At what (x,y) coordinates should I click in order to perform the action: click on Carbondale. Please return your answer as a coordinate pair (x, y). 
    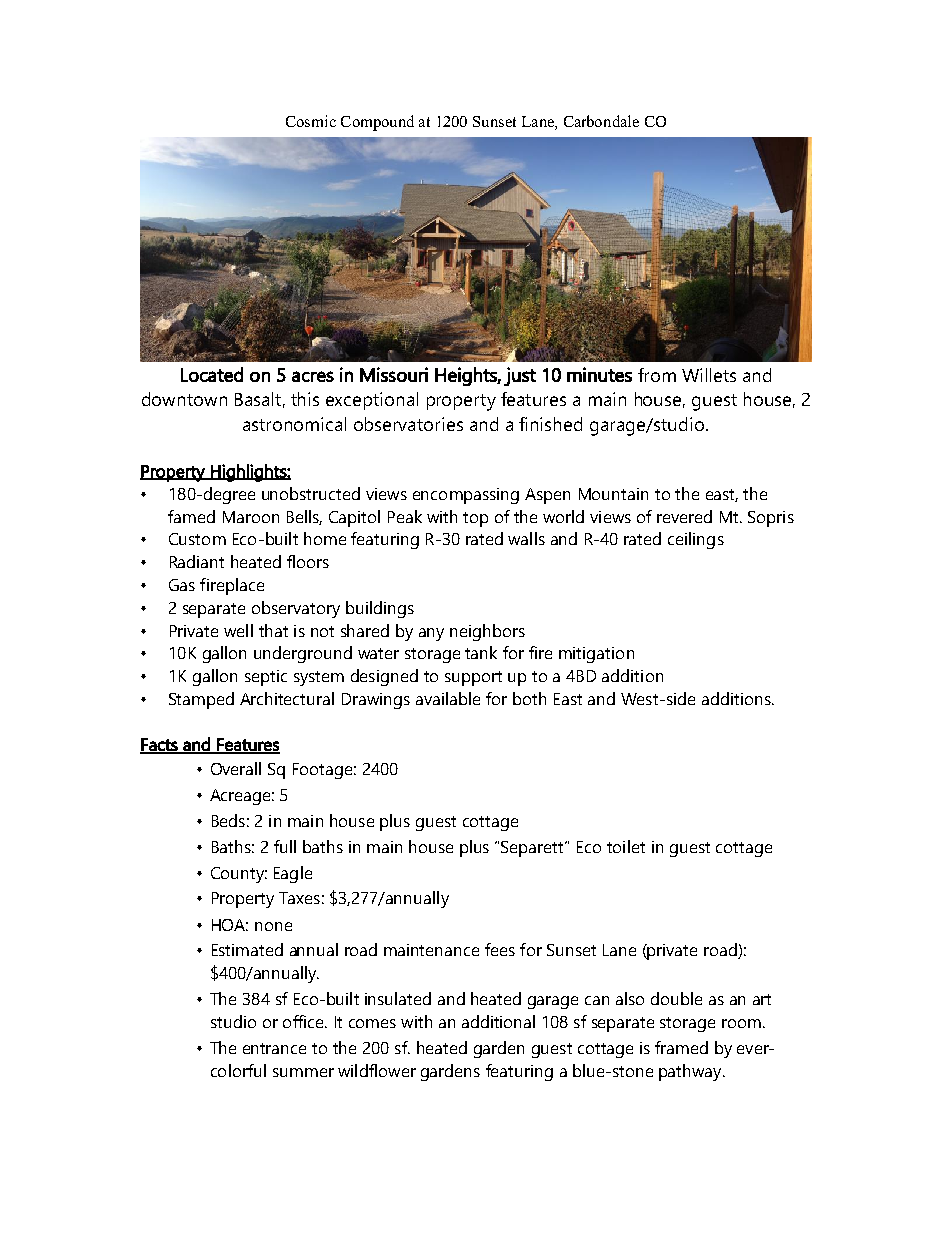
    Looking at the image, I should click on (601, 121).
